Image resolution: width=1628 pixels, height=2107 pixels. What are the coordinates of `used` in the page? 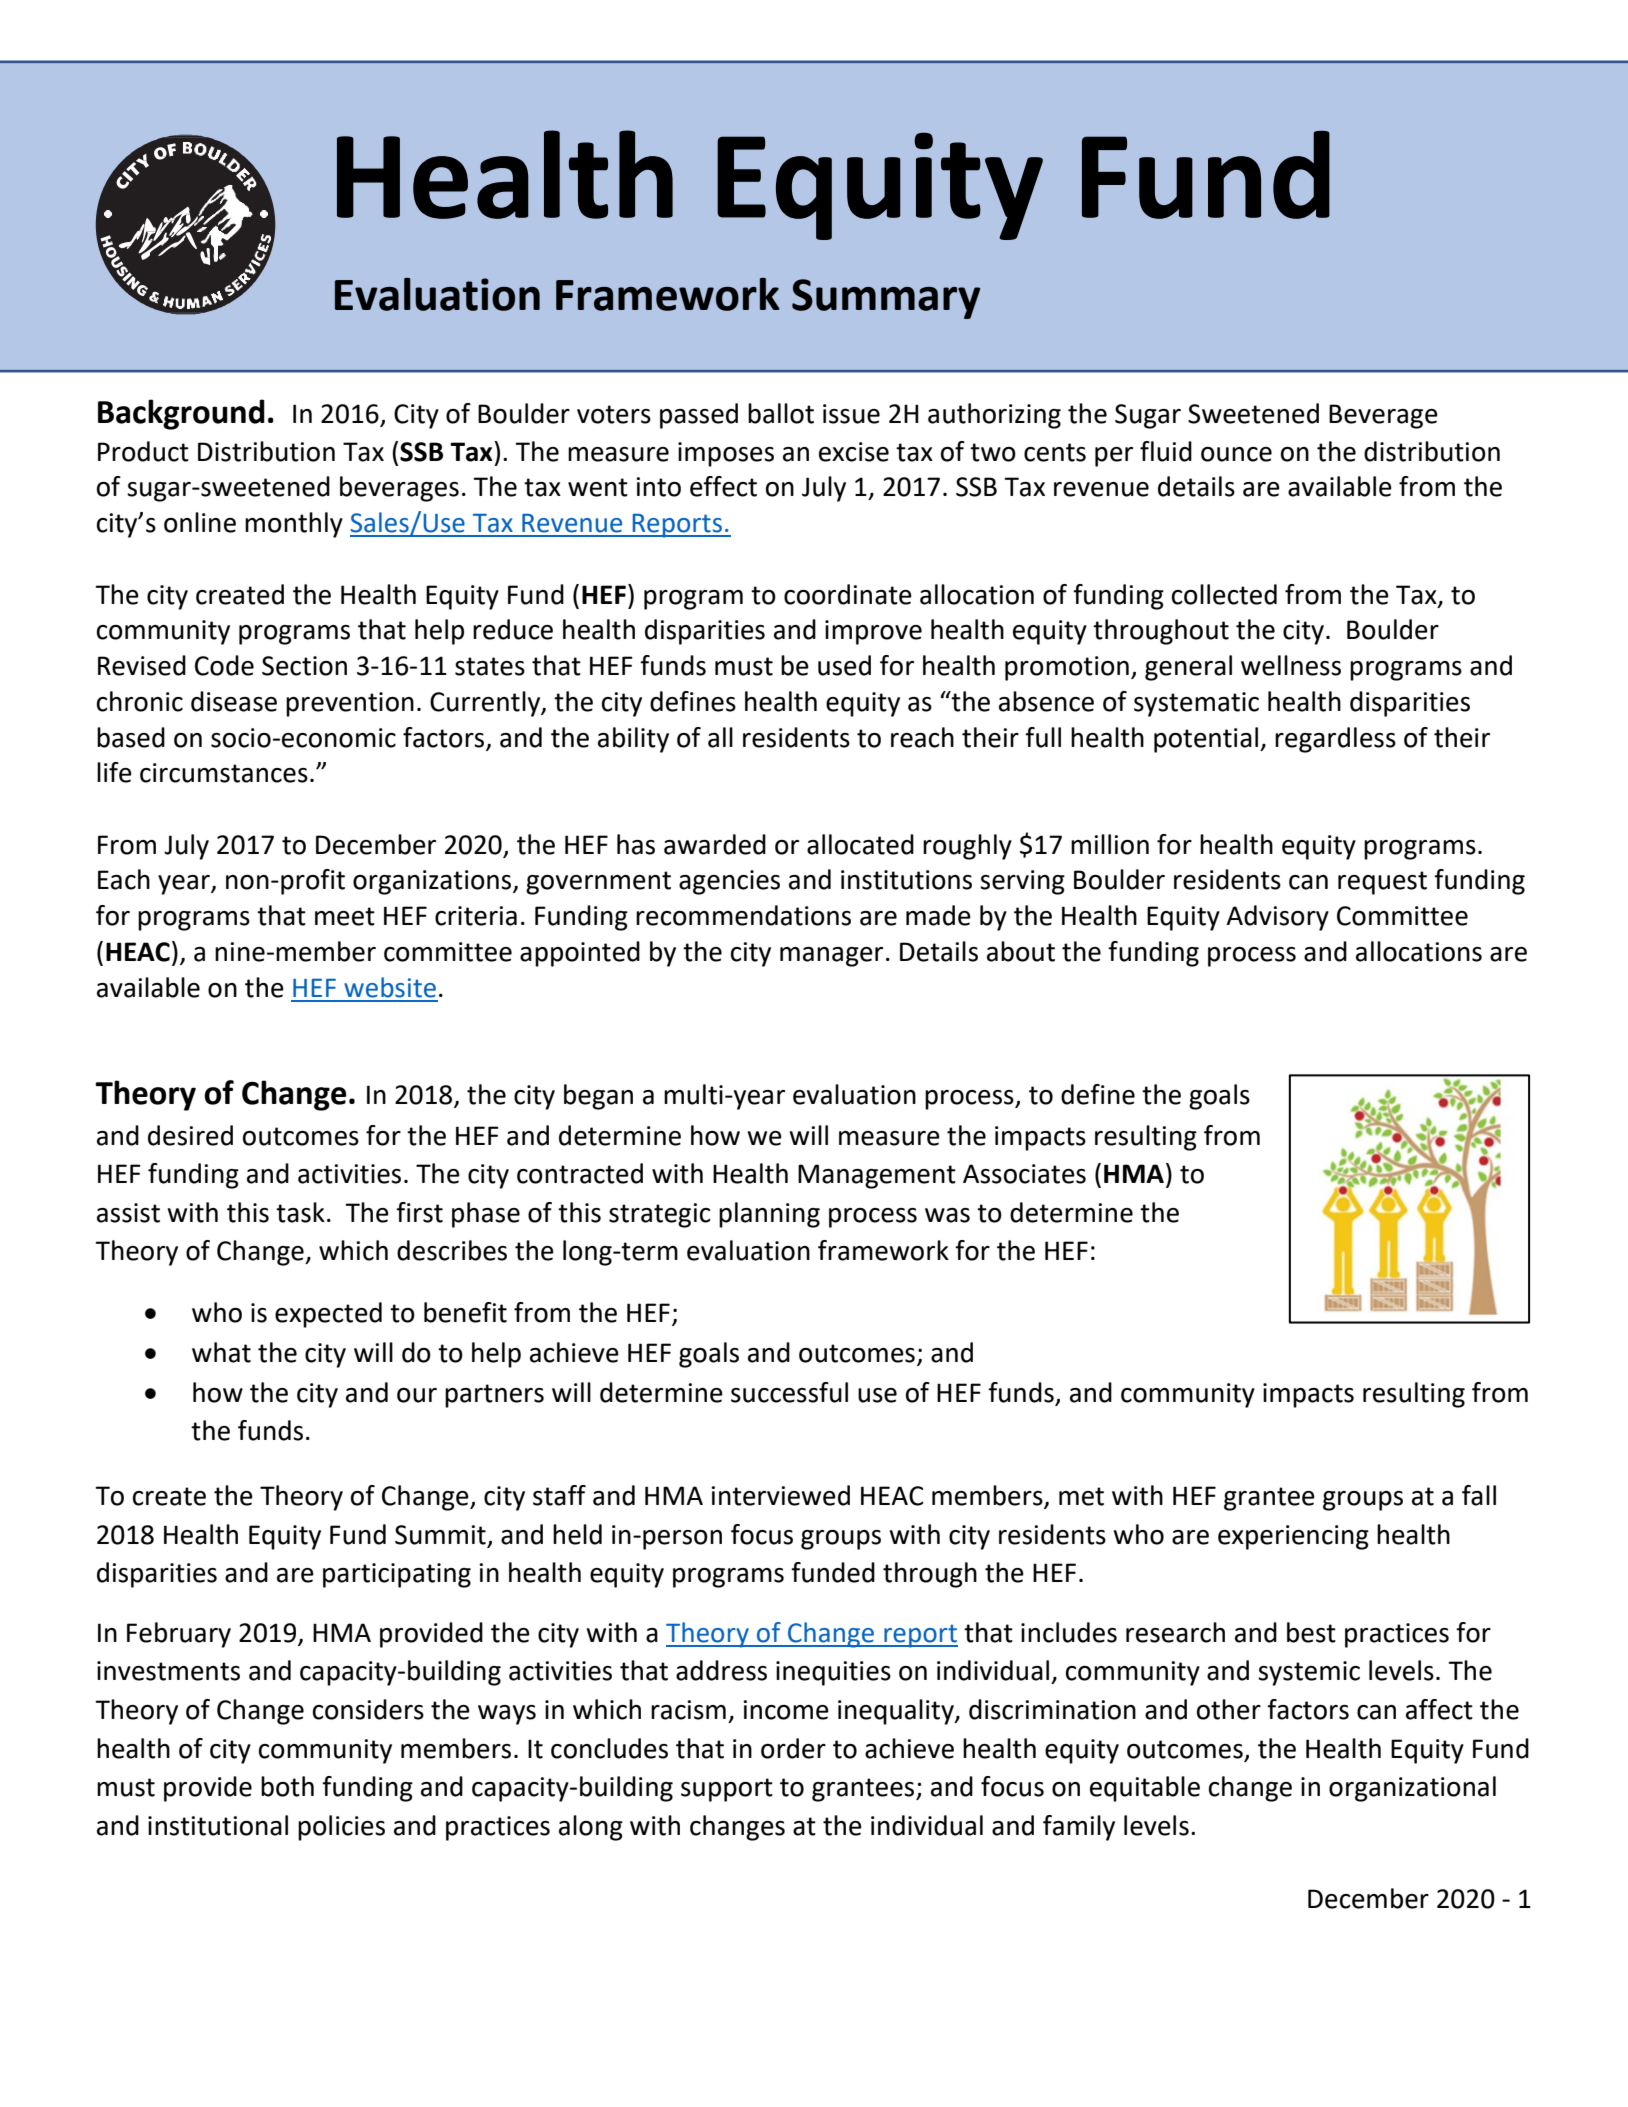 It's located at (844, 665).
